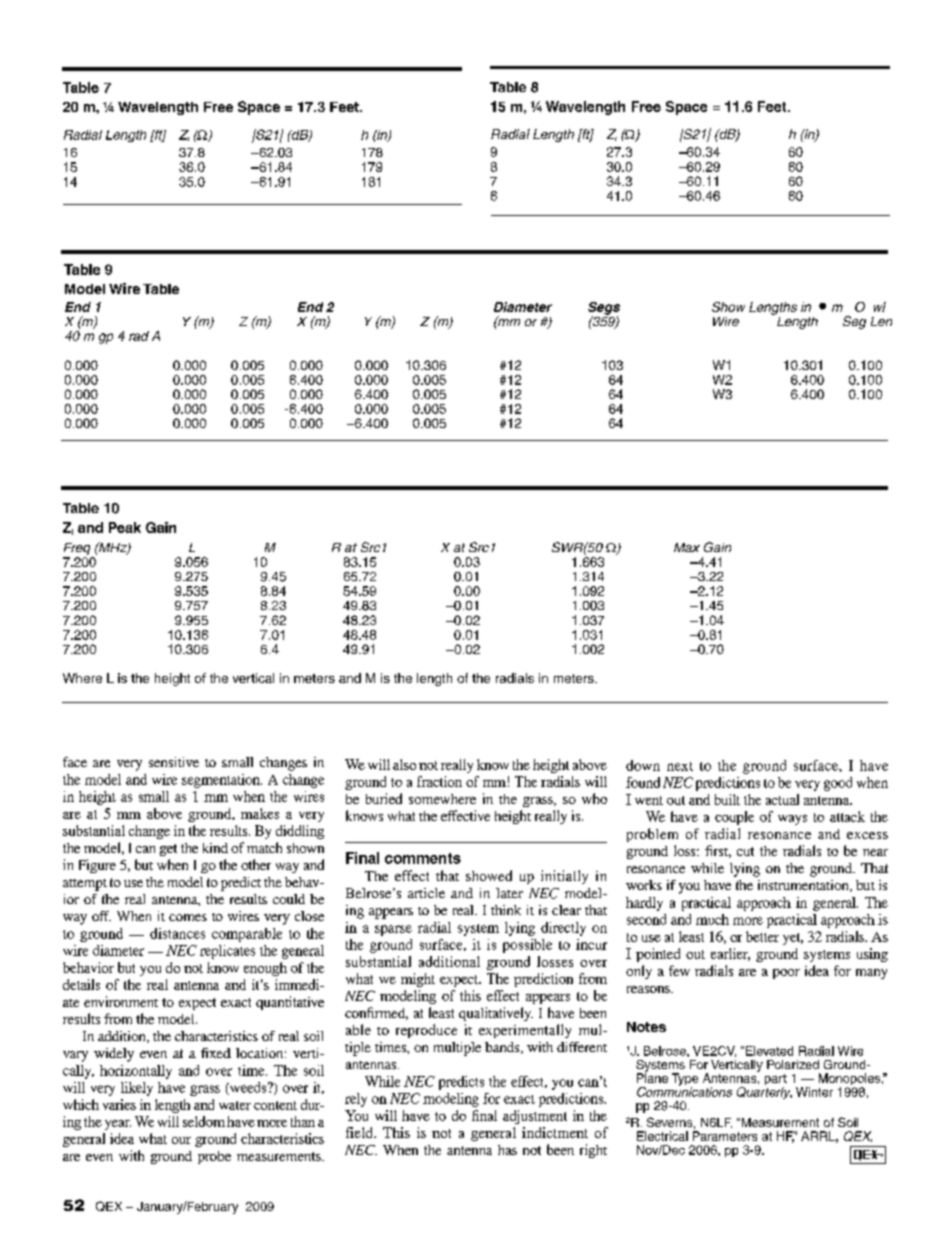  What do you see at coordinates (404, 764) in the document?
I see `also` at bounding box center [404, 764].
